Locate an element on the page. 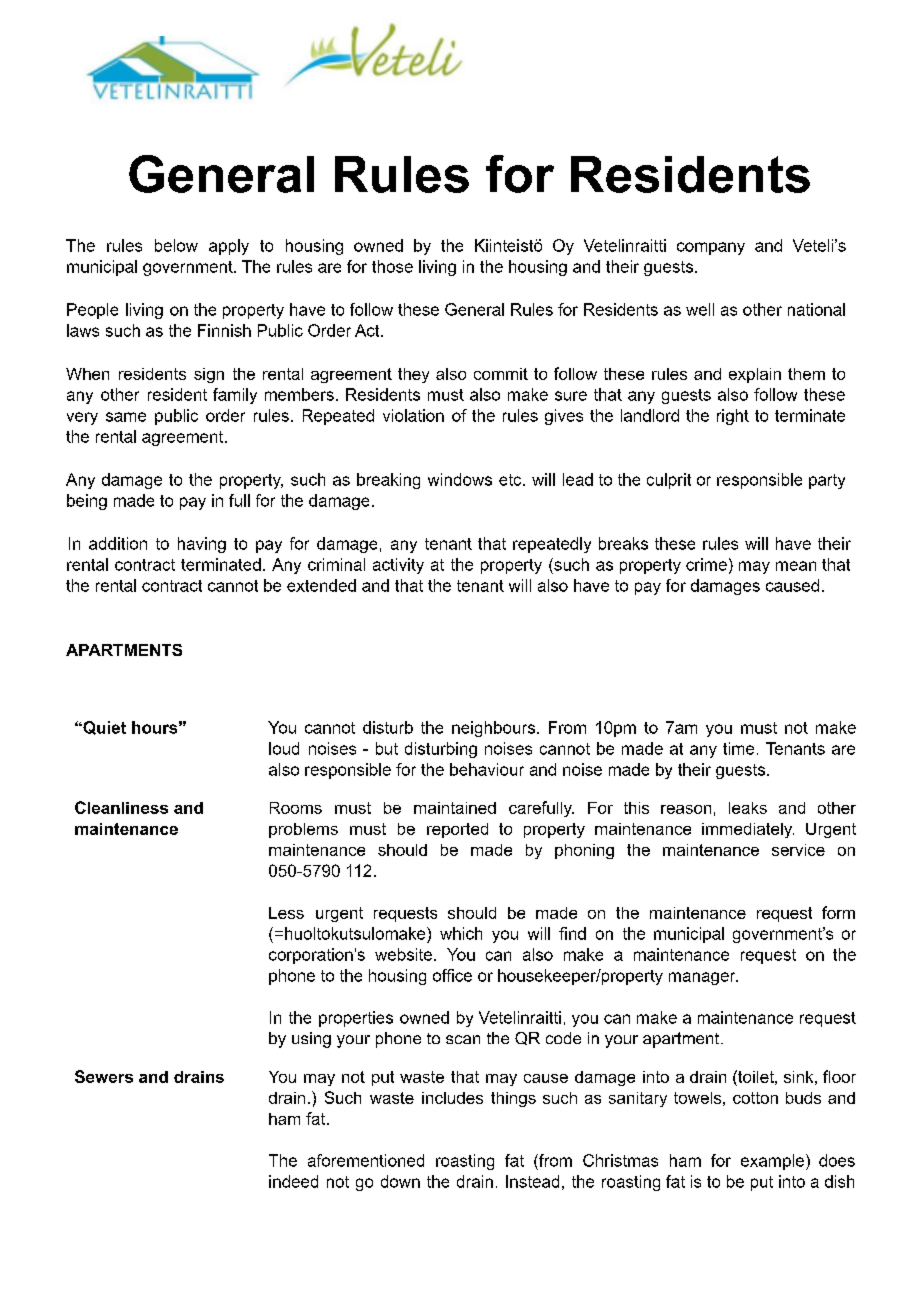 The image size is (924, 1307). being is located at coordinates (87, 502).
